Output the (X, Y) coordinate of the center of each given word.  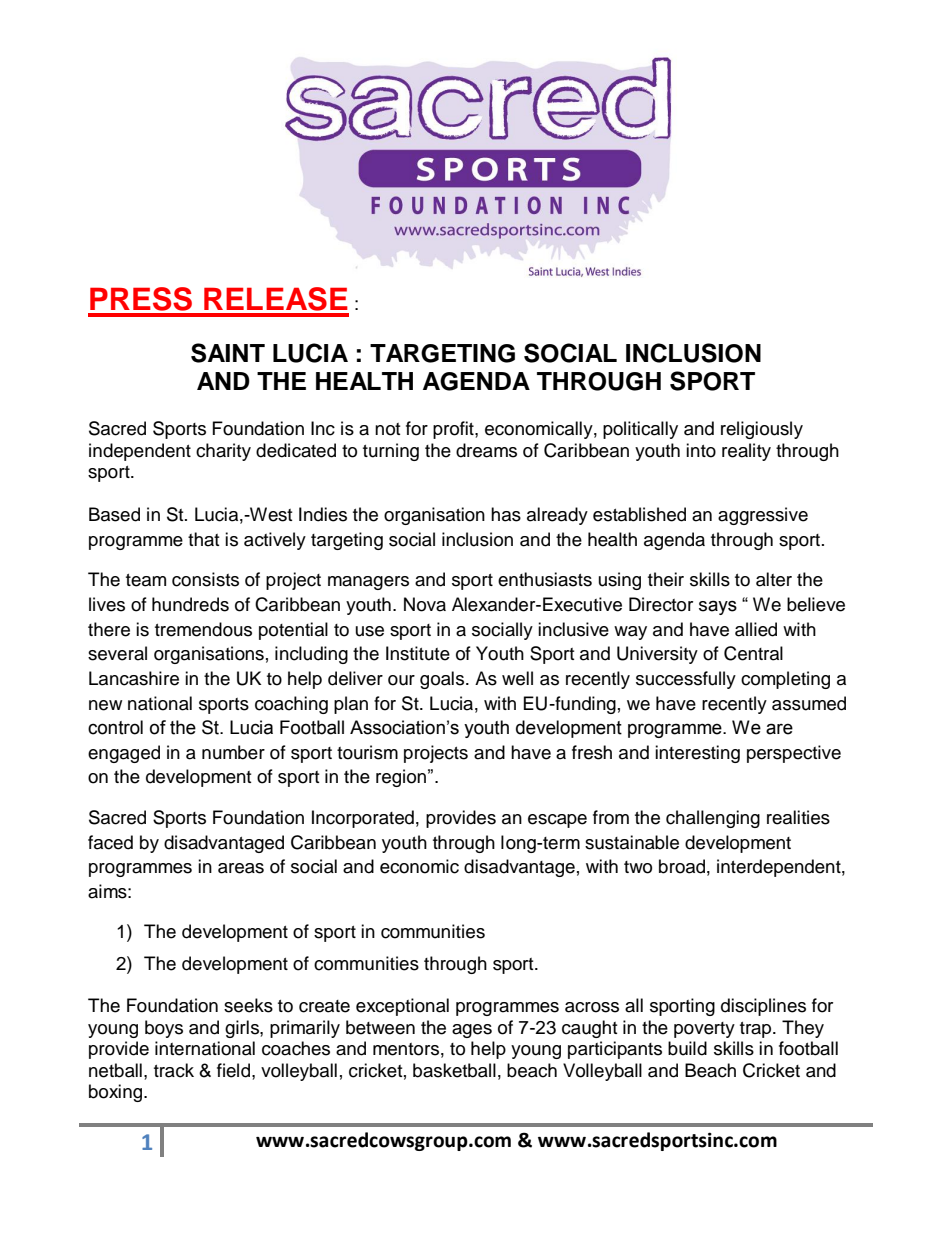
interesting (697, 754)
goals (443, 680)
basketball (454, 1070)
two (638, 867)
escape (557, 821)
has (506, 514)
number (233, 752)
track (174, 1070)
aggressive (763, 516)
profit (454, 430)
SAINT (228, 353)
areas (241, 868)
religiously (762, 430)
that (203, 539)
